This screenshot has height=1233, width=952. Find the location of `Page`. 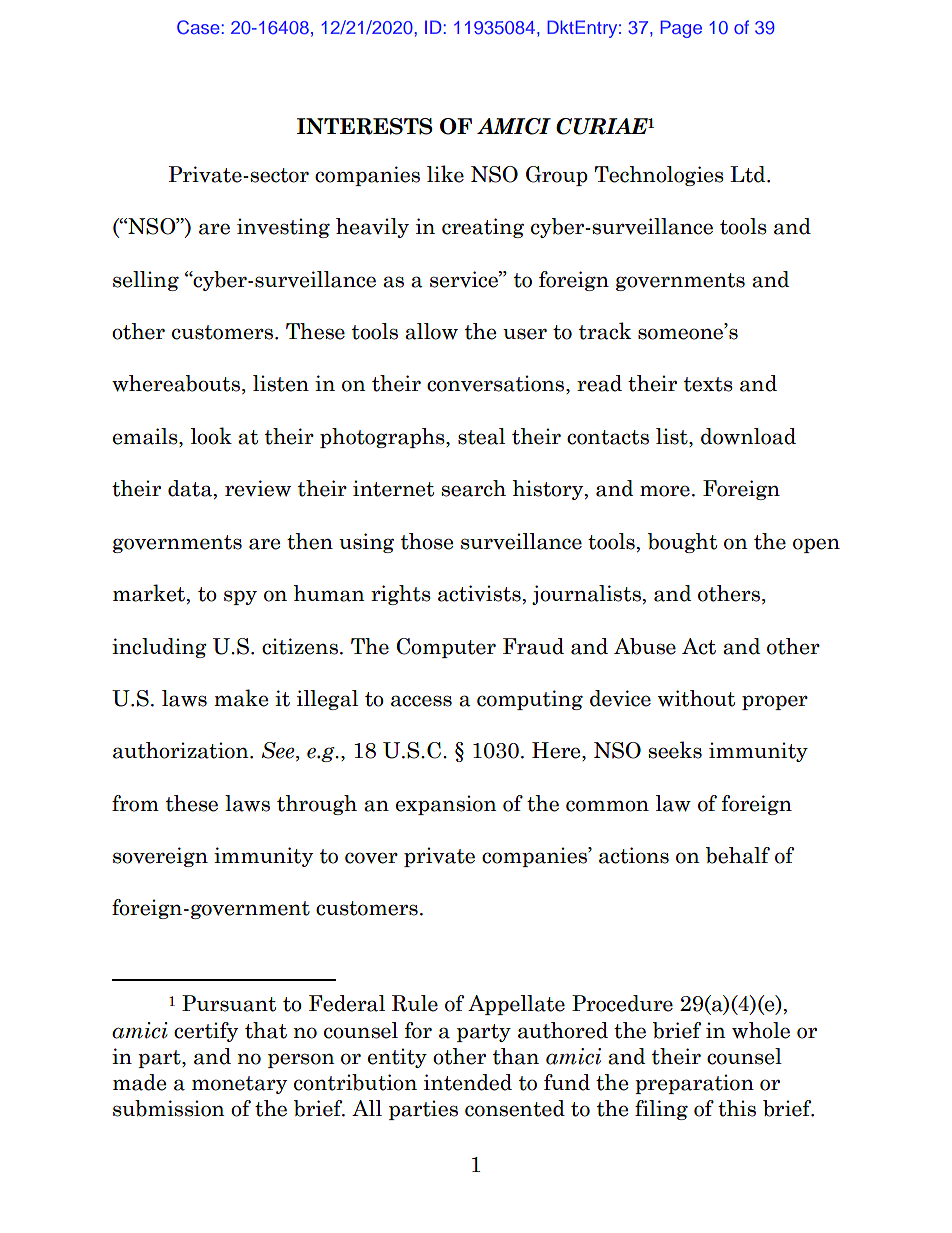

Page is located at coordinates (681, 29).
